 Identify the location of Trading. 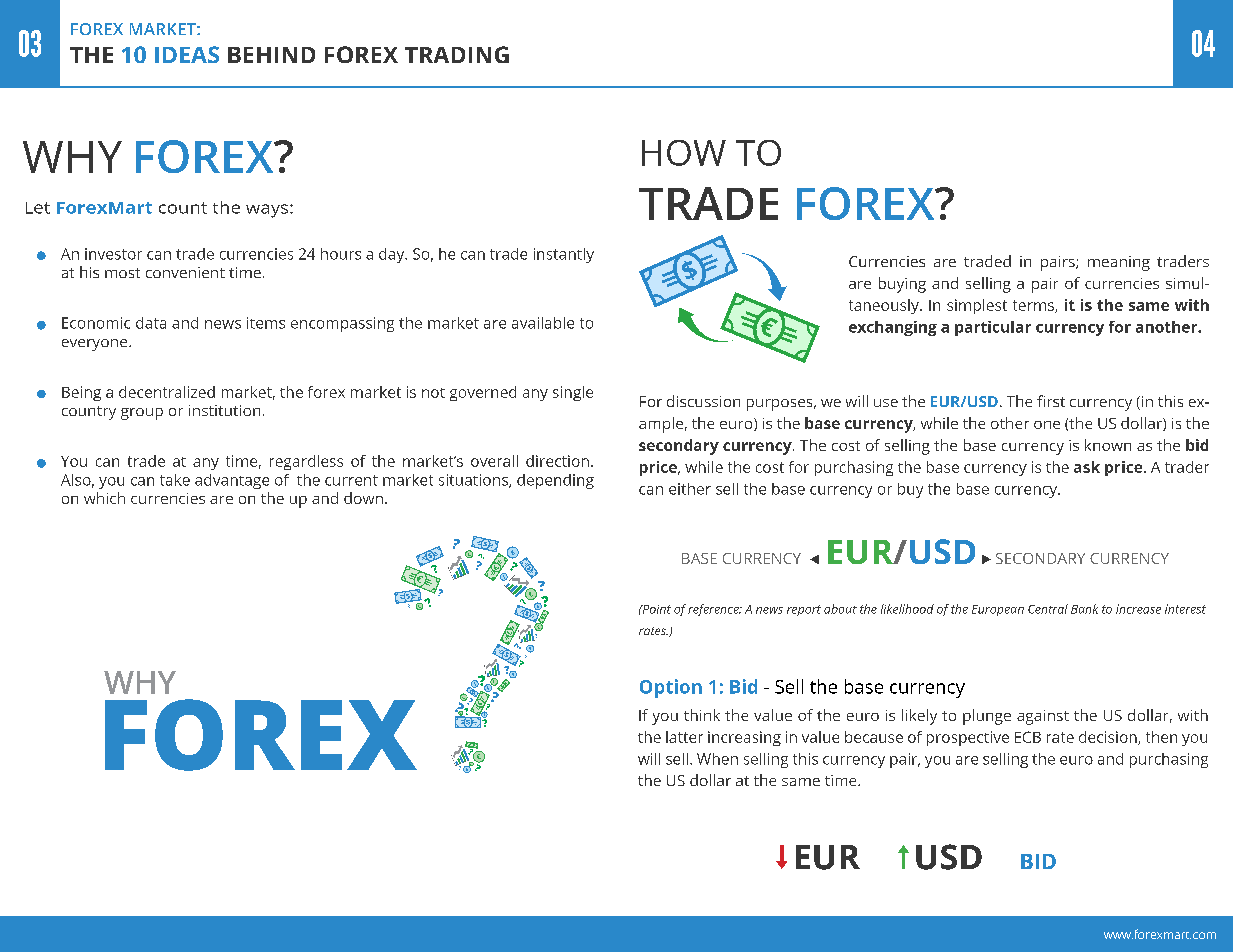
(457, 54).
